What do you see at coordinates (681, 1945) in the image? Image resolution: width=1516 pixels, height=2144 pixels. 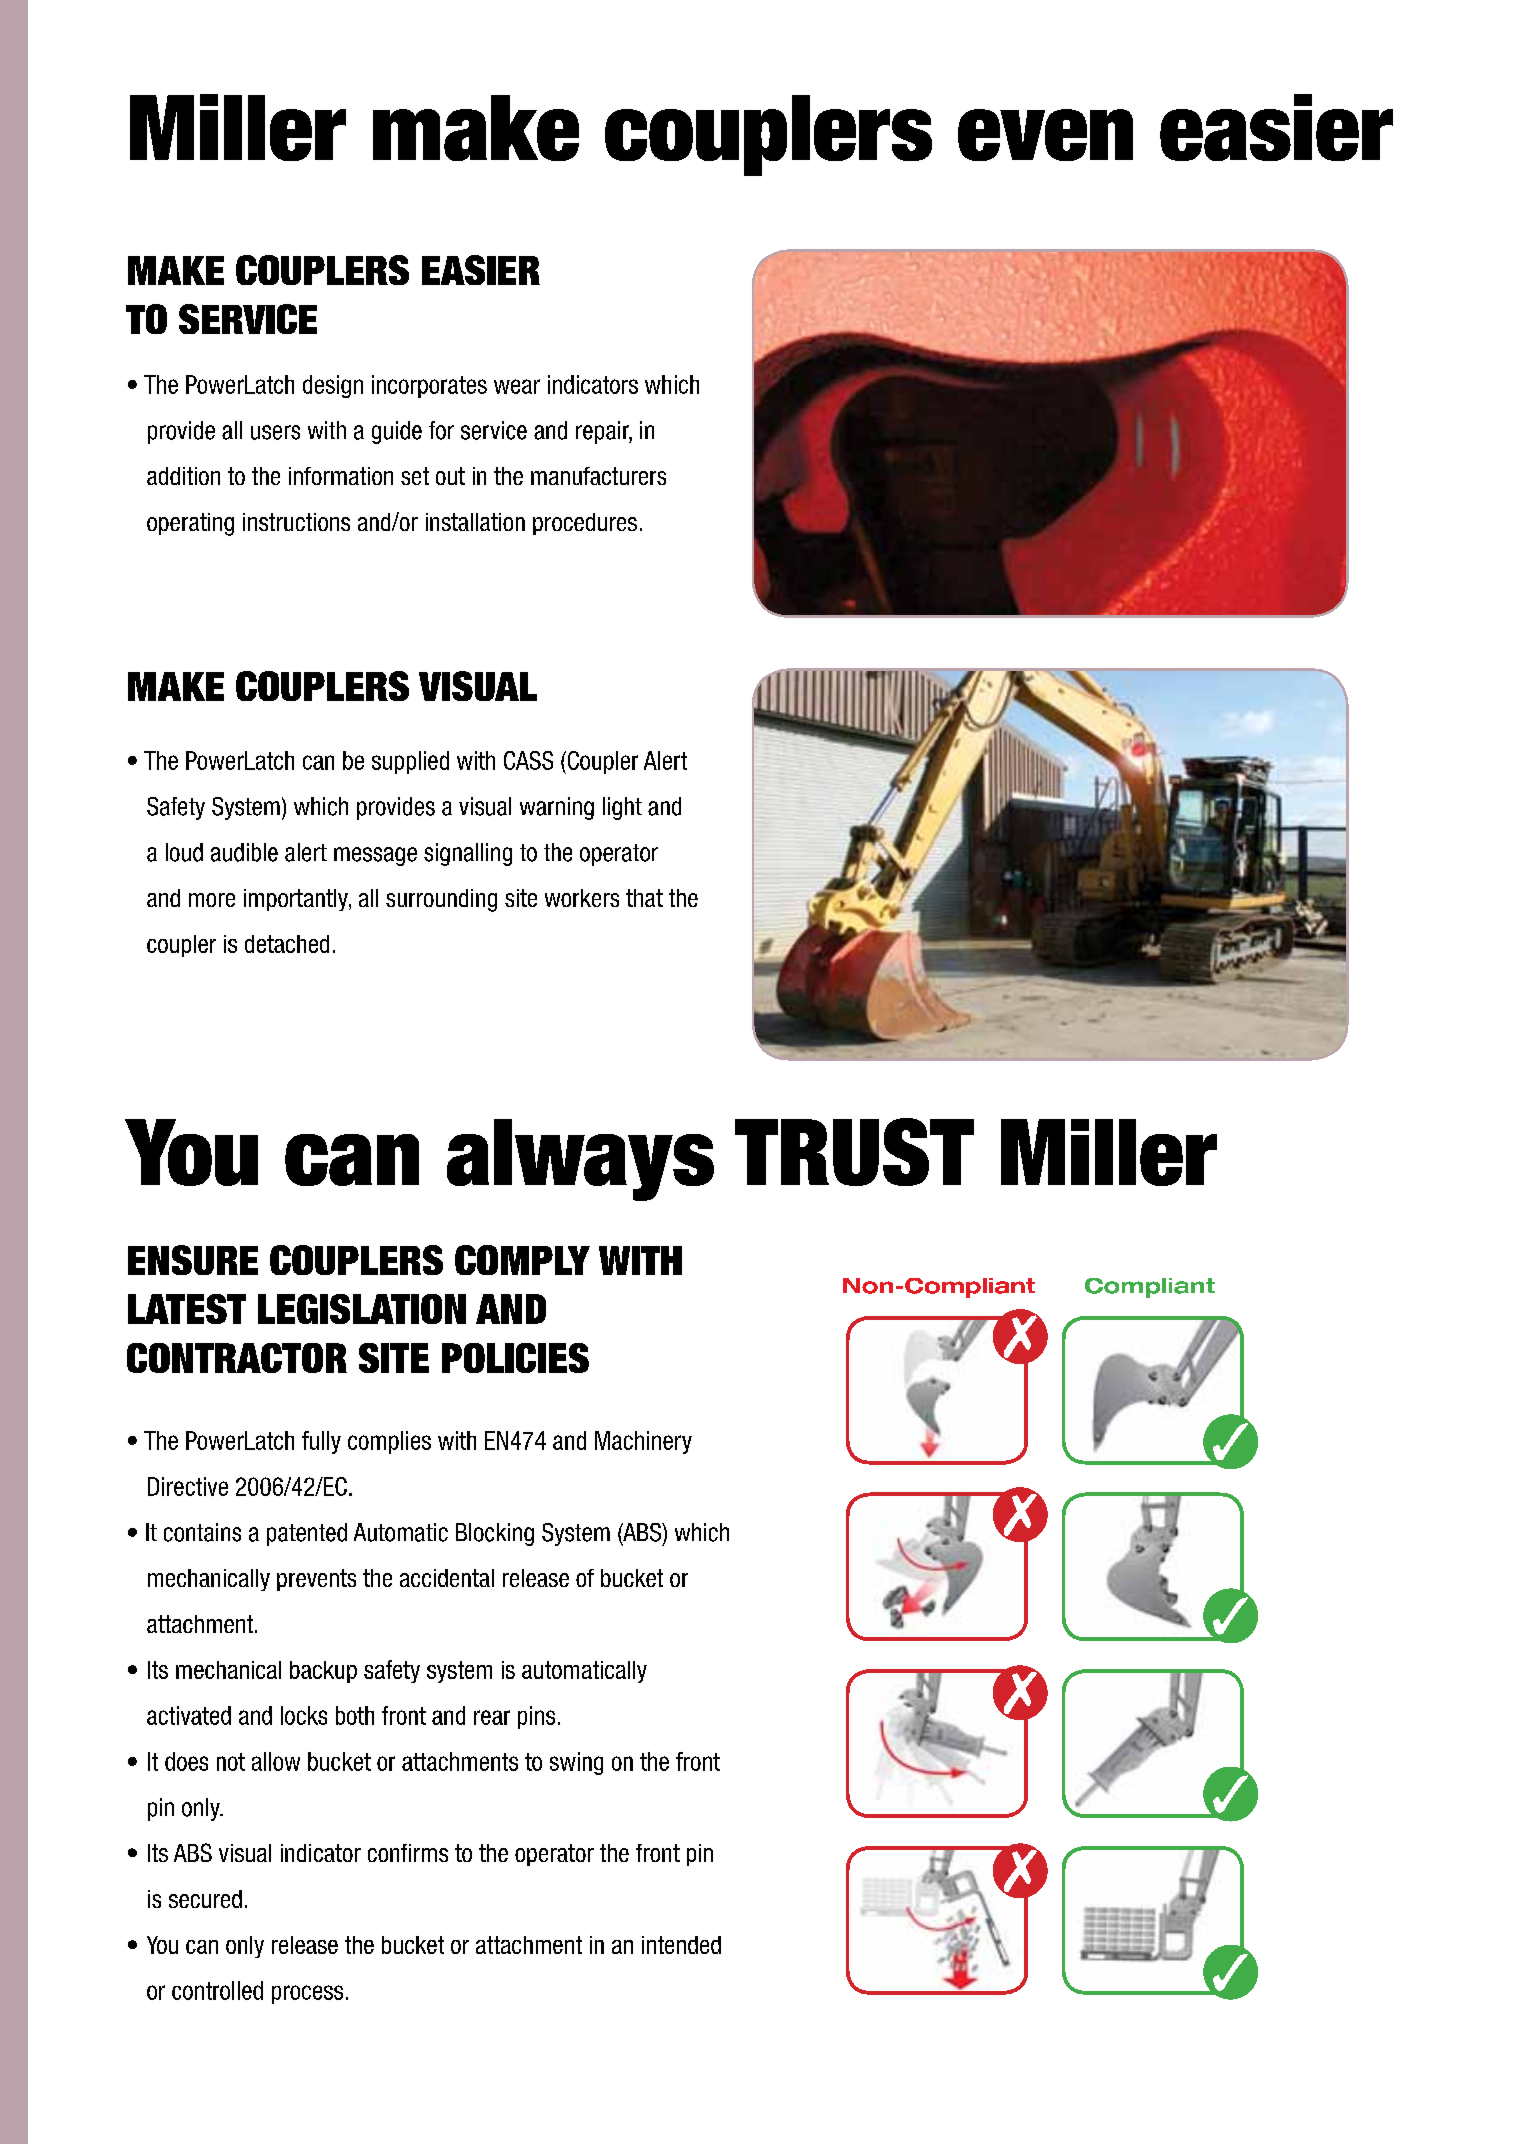 I see `intended` at bounding box center [681, 1945].
